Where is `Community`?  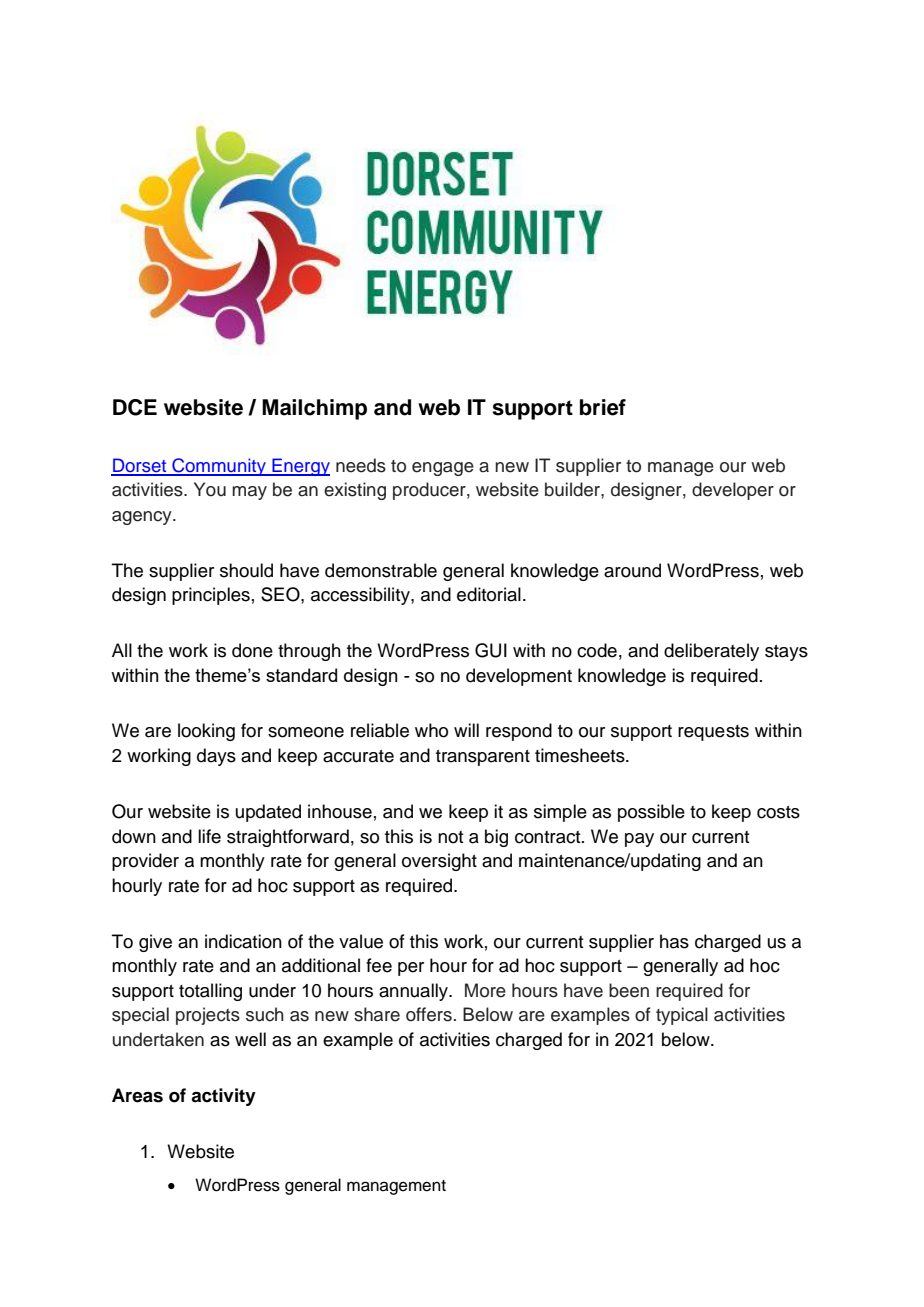
Community is located at coordinates (219, 467).
